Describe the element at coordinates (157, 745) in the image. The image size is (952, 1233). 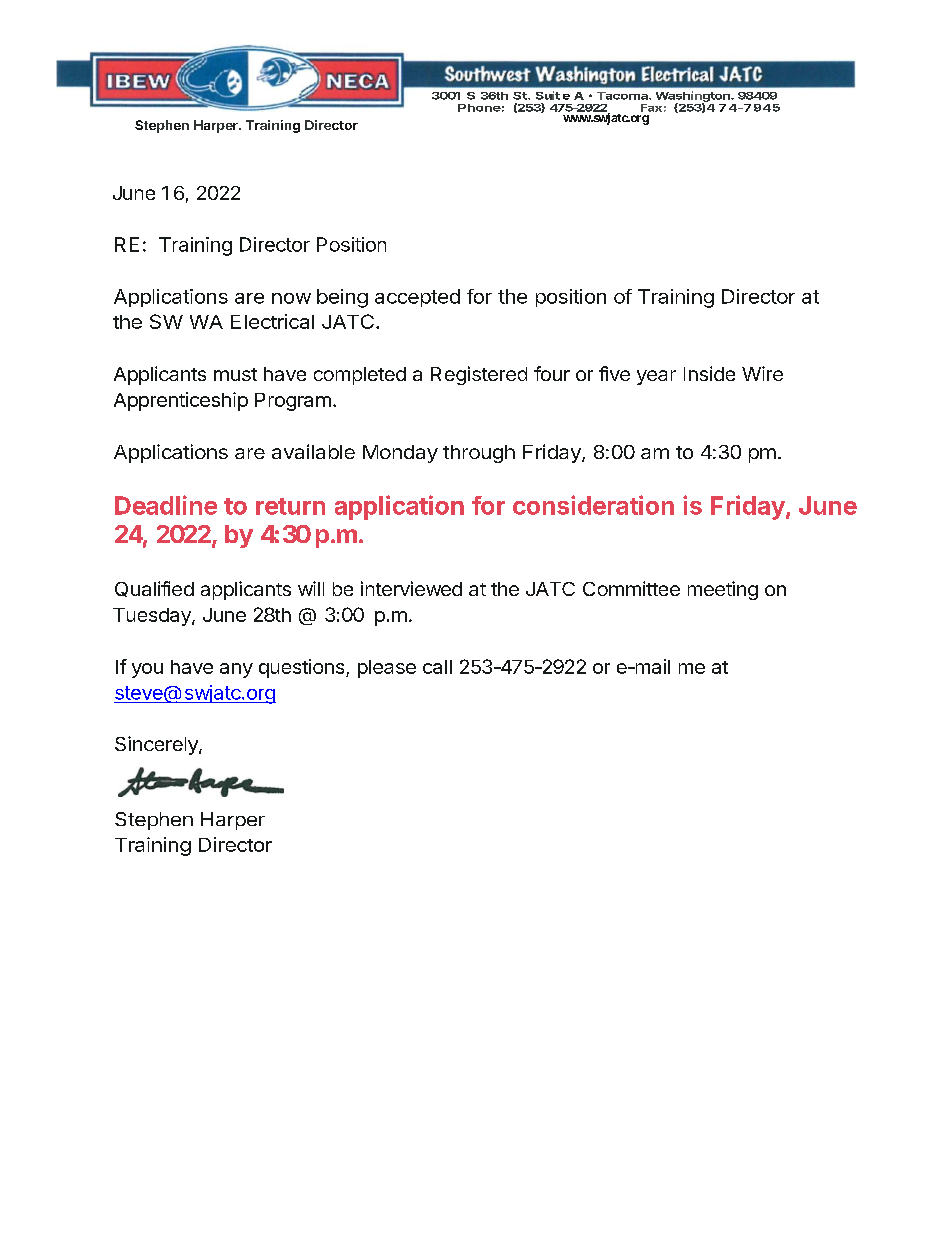
I see `Sincerely` at that location.
